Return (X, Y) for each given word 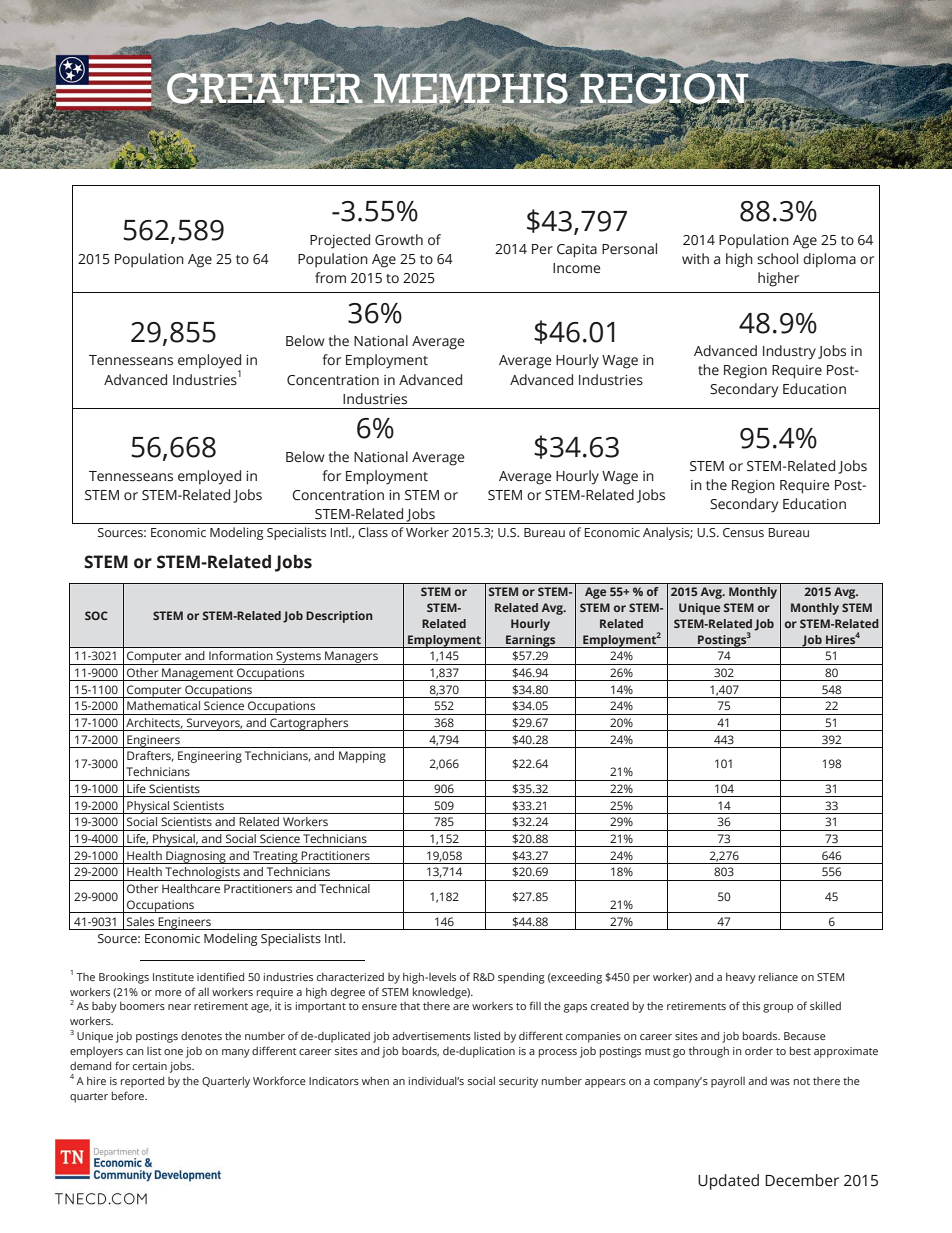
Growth (399, 240)
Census (743, 532)
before (129, 1095)
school (777, 258)
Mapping (362, 757)
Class (373, 532)
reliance (778, 977)
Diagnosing (196, 857)
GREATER (265, 88)
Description (339, 617)
